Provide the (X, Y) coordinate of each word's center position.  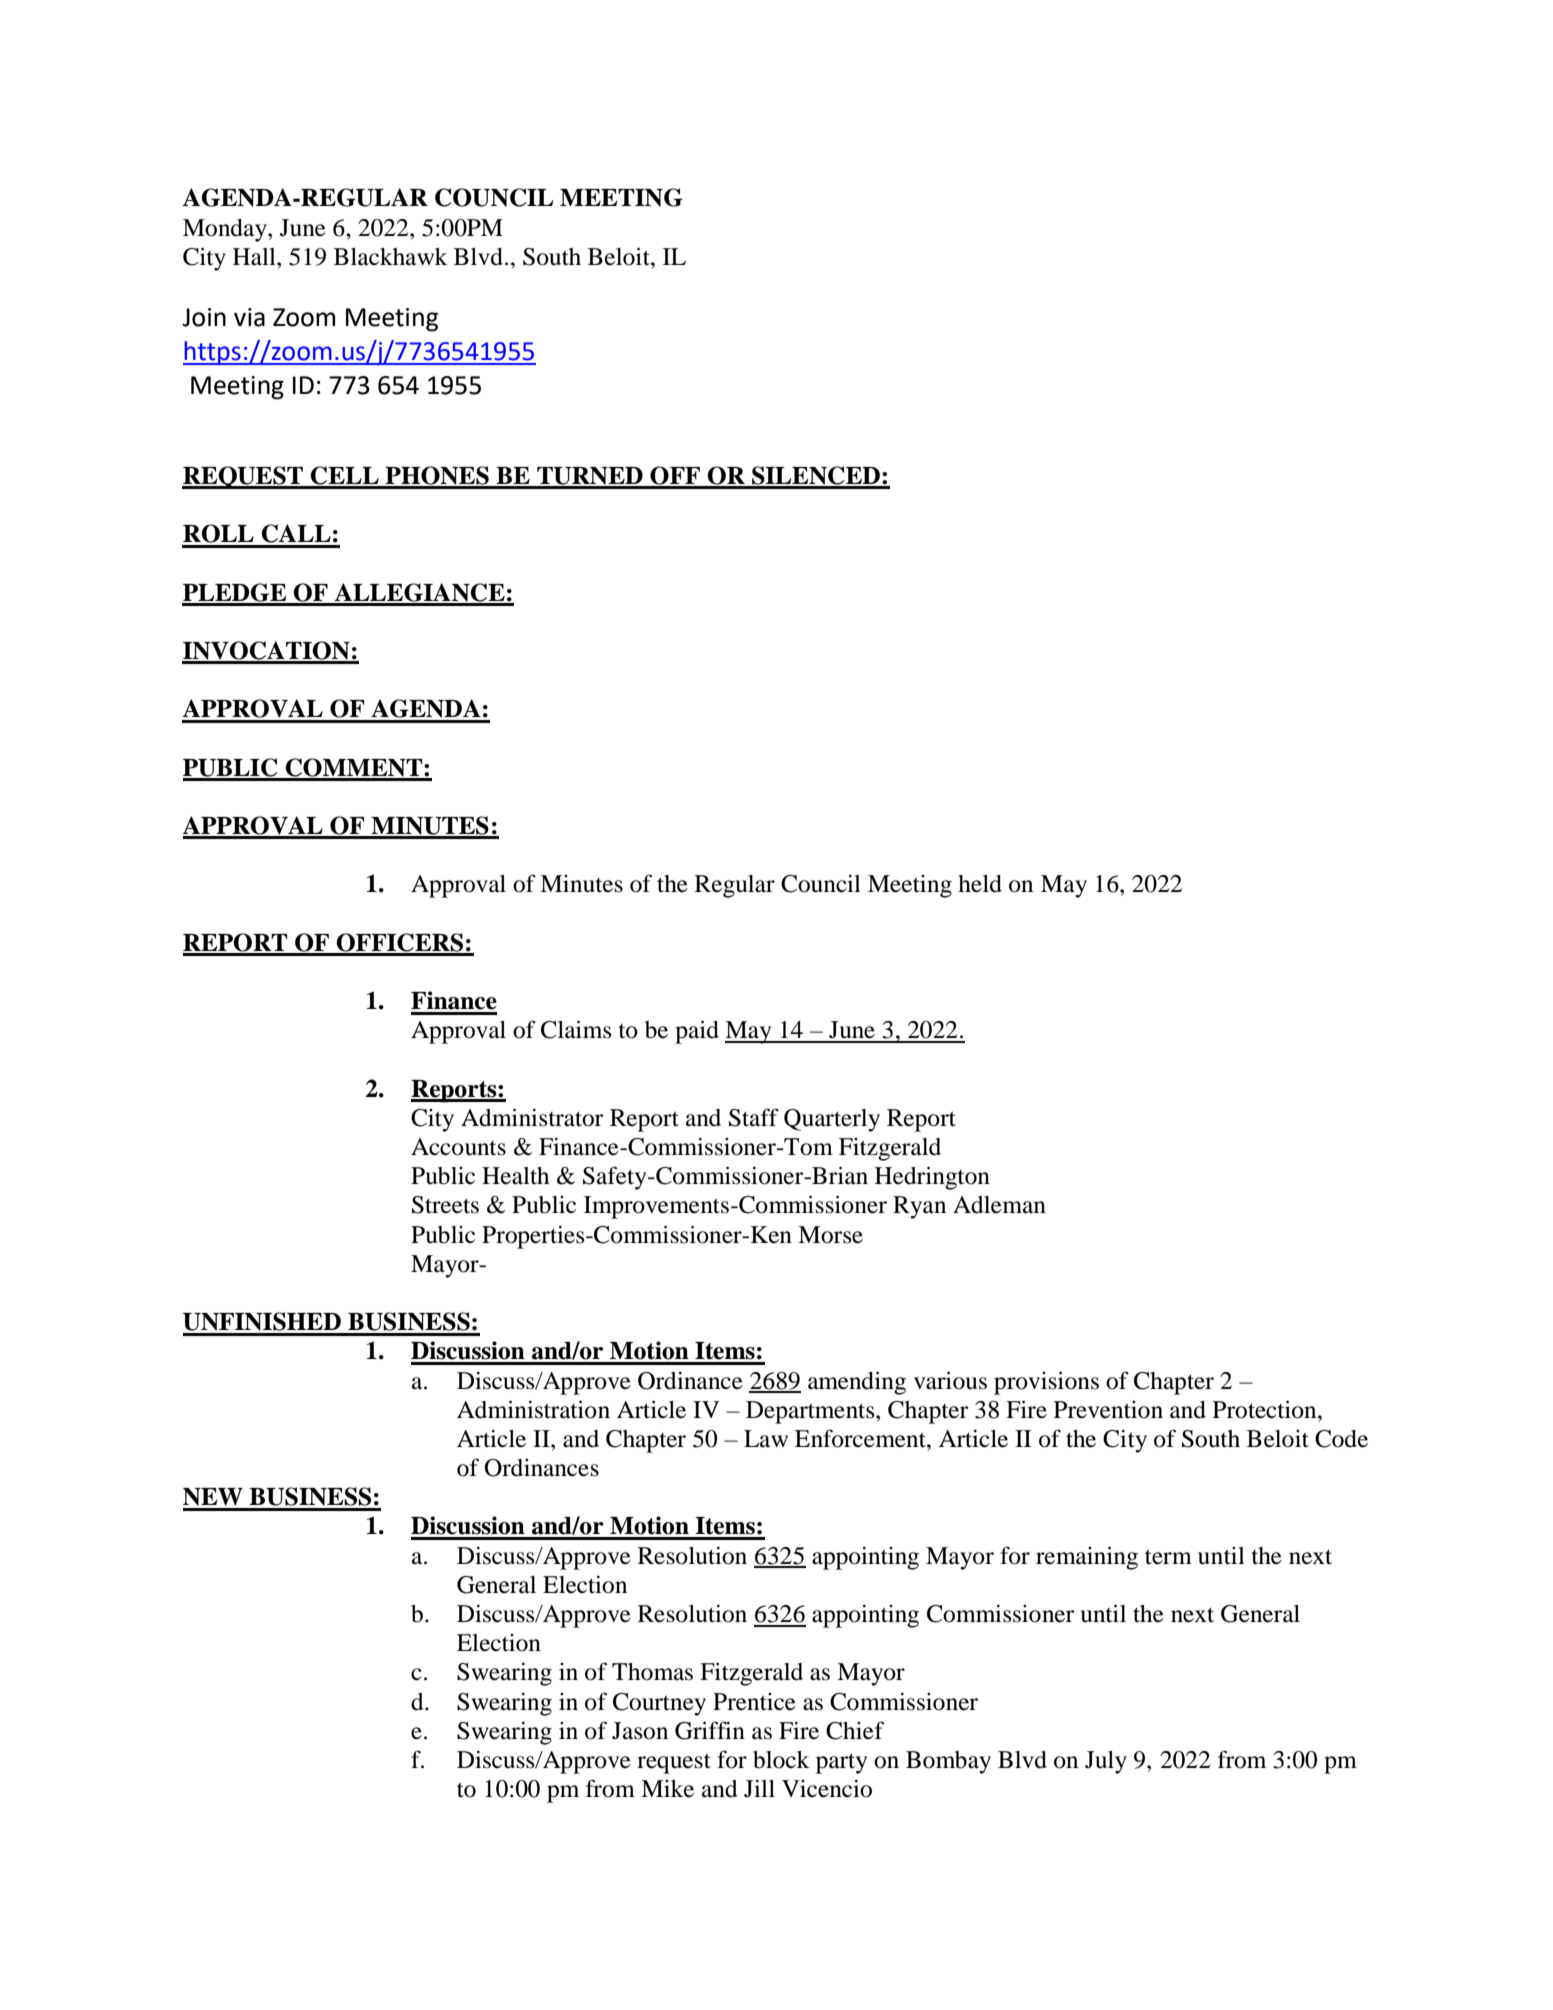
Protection (1266, 1409)
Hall (255, 257)
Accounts (458, 1147)
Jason (640, 1731)
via (249, 317)
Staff (754, 1117)
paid (697, 1032)
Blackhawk (391, 257)
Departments (811, 1412)
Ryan (919, 1207)
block (781, 1760)
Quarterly (832, 1120)
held (980, 884)
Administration (533, 1409)
